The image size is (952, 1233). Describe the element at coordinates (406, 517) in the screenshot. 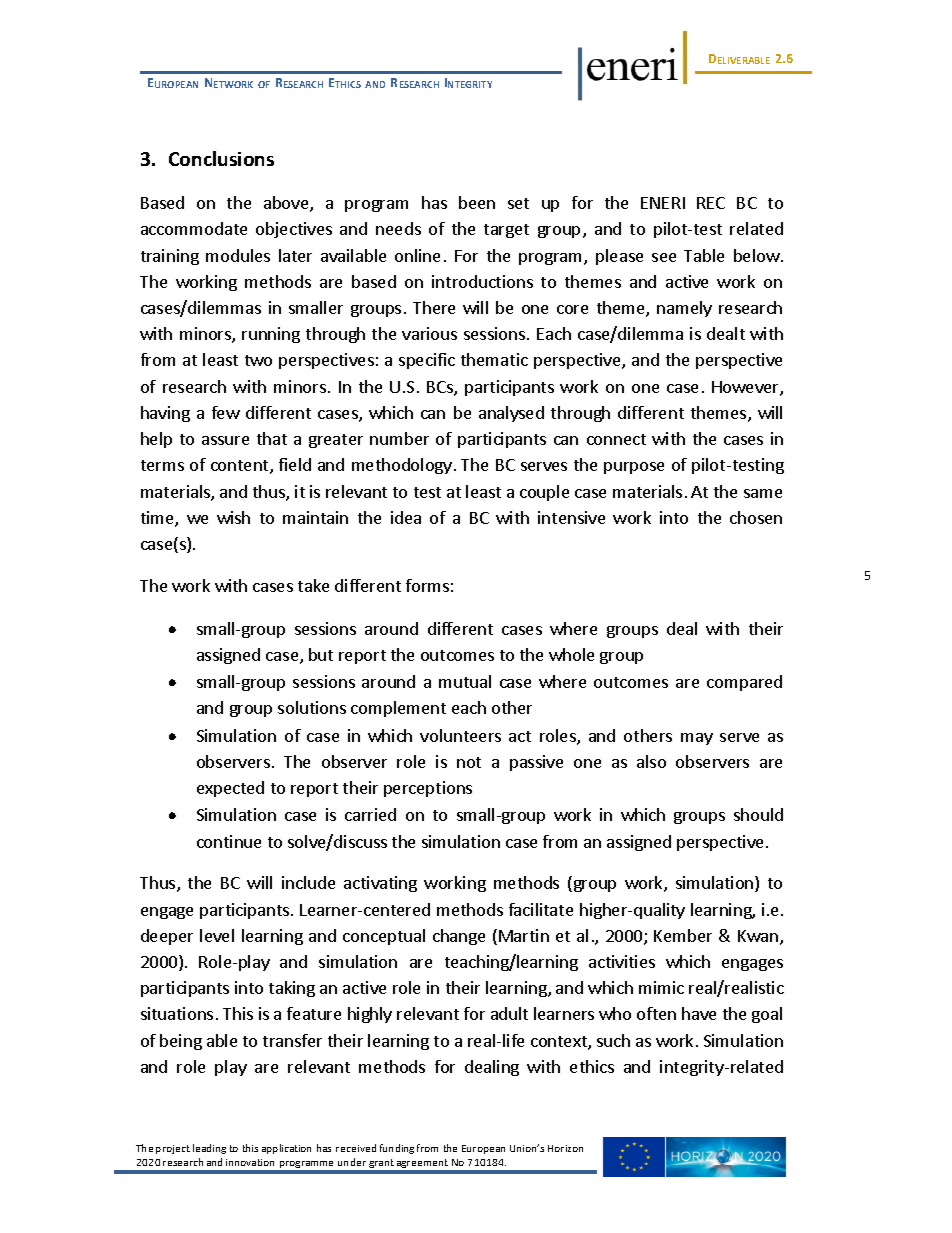

I see `idea` at that location.
